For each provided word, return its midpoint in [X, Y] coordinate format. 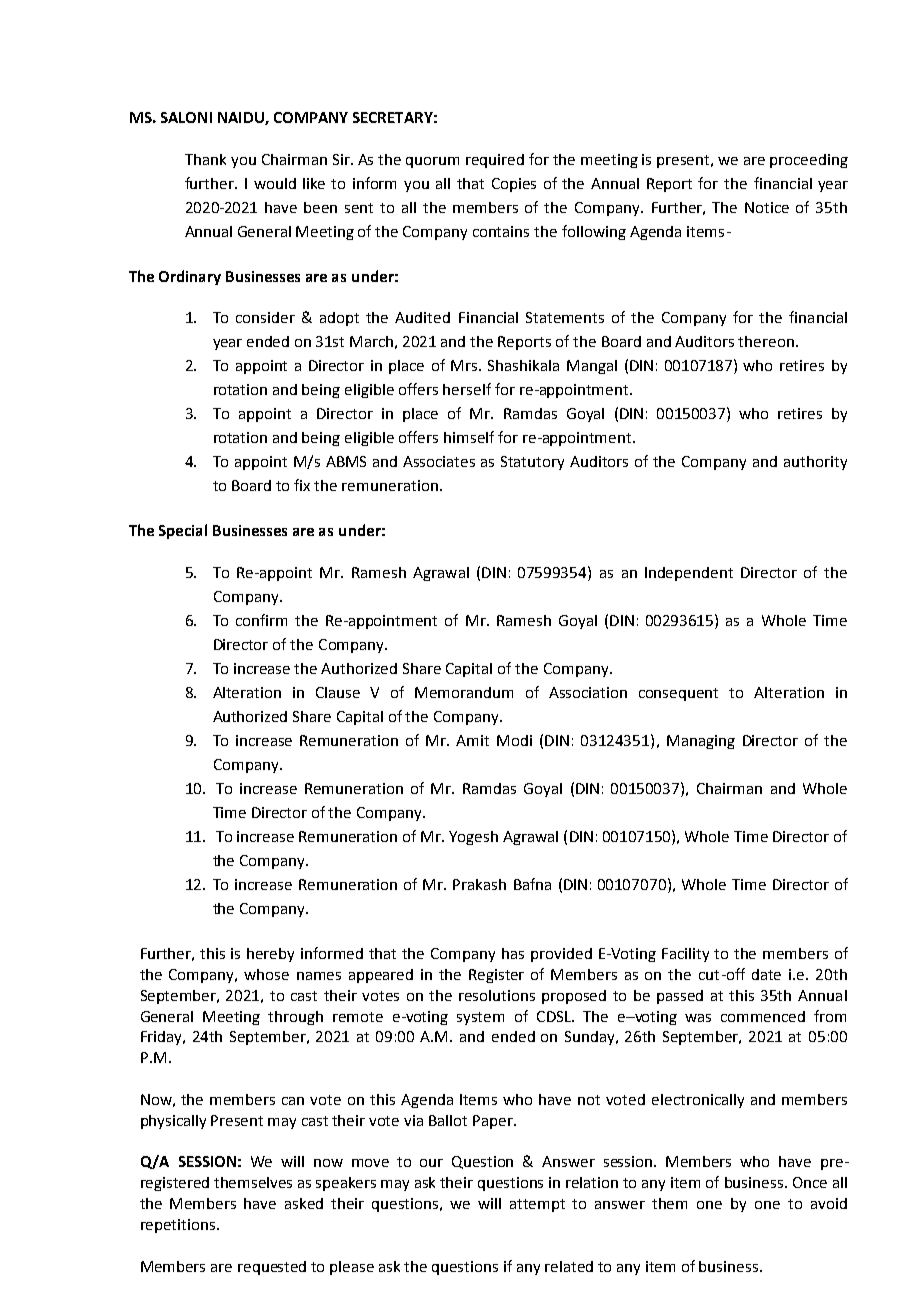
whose [266, 974]
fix [302, 485]
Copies [514, 185]
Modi [514, 740]
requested [272, 1268]
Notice [767, 207]
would [275, 183]
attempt [537, 1205]
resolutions [497, 995]
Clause [338, 692]
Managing [701, 742]
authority [815, 463]
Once [810, 1182]
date [766, 974]
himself [469, 437]
